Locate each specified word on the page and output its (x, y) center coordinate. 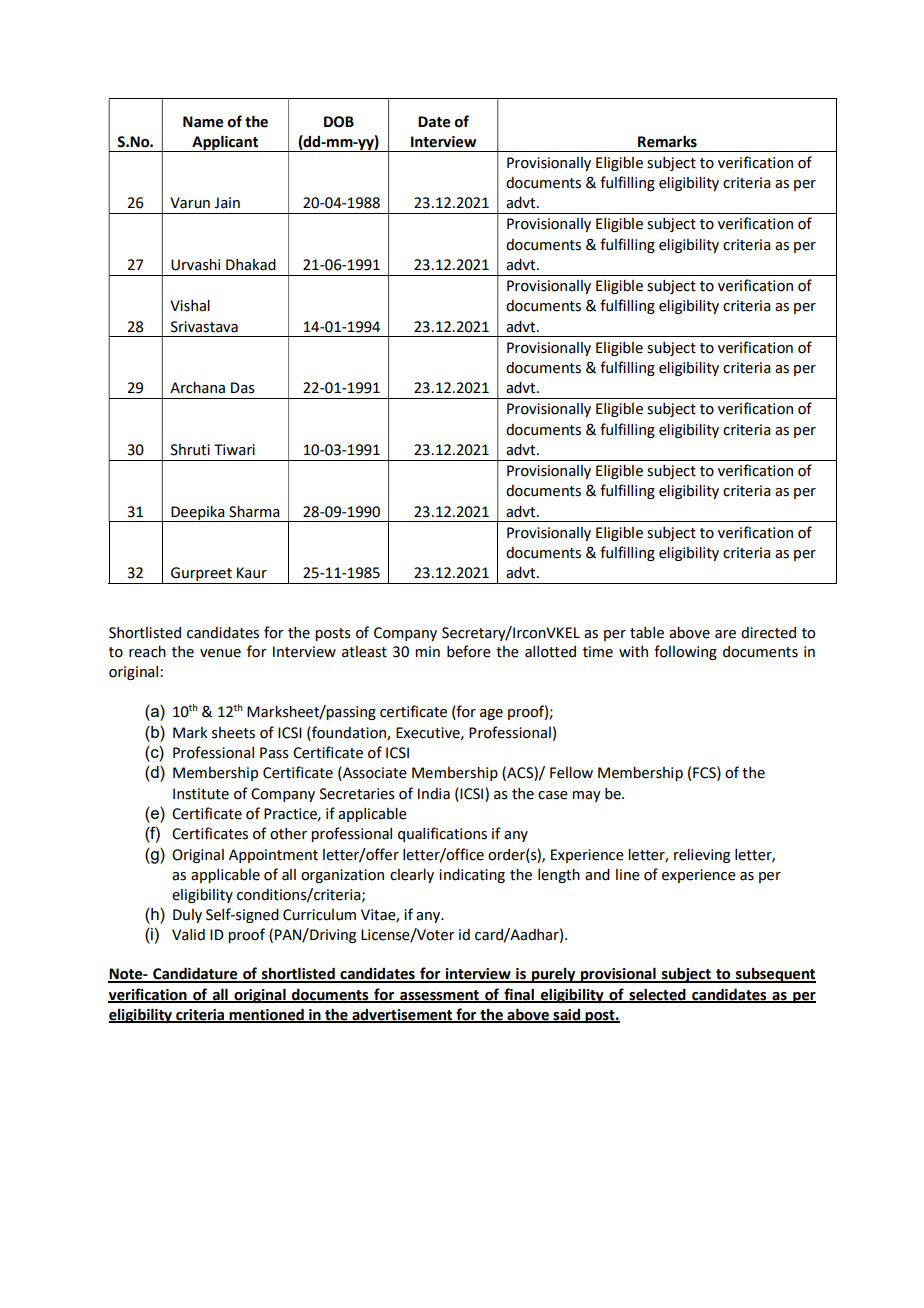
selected (657, 995)
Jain (227, 203)
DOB (339, 122)
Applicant (225, 143)
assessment (439, 996)
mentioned (266, 1015)
